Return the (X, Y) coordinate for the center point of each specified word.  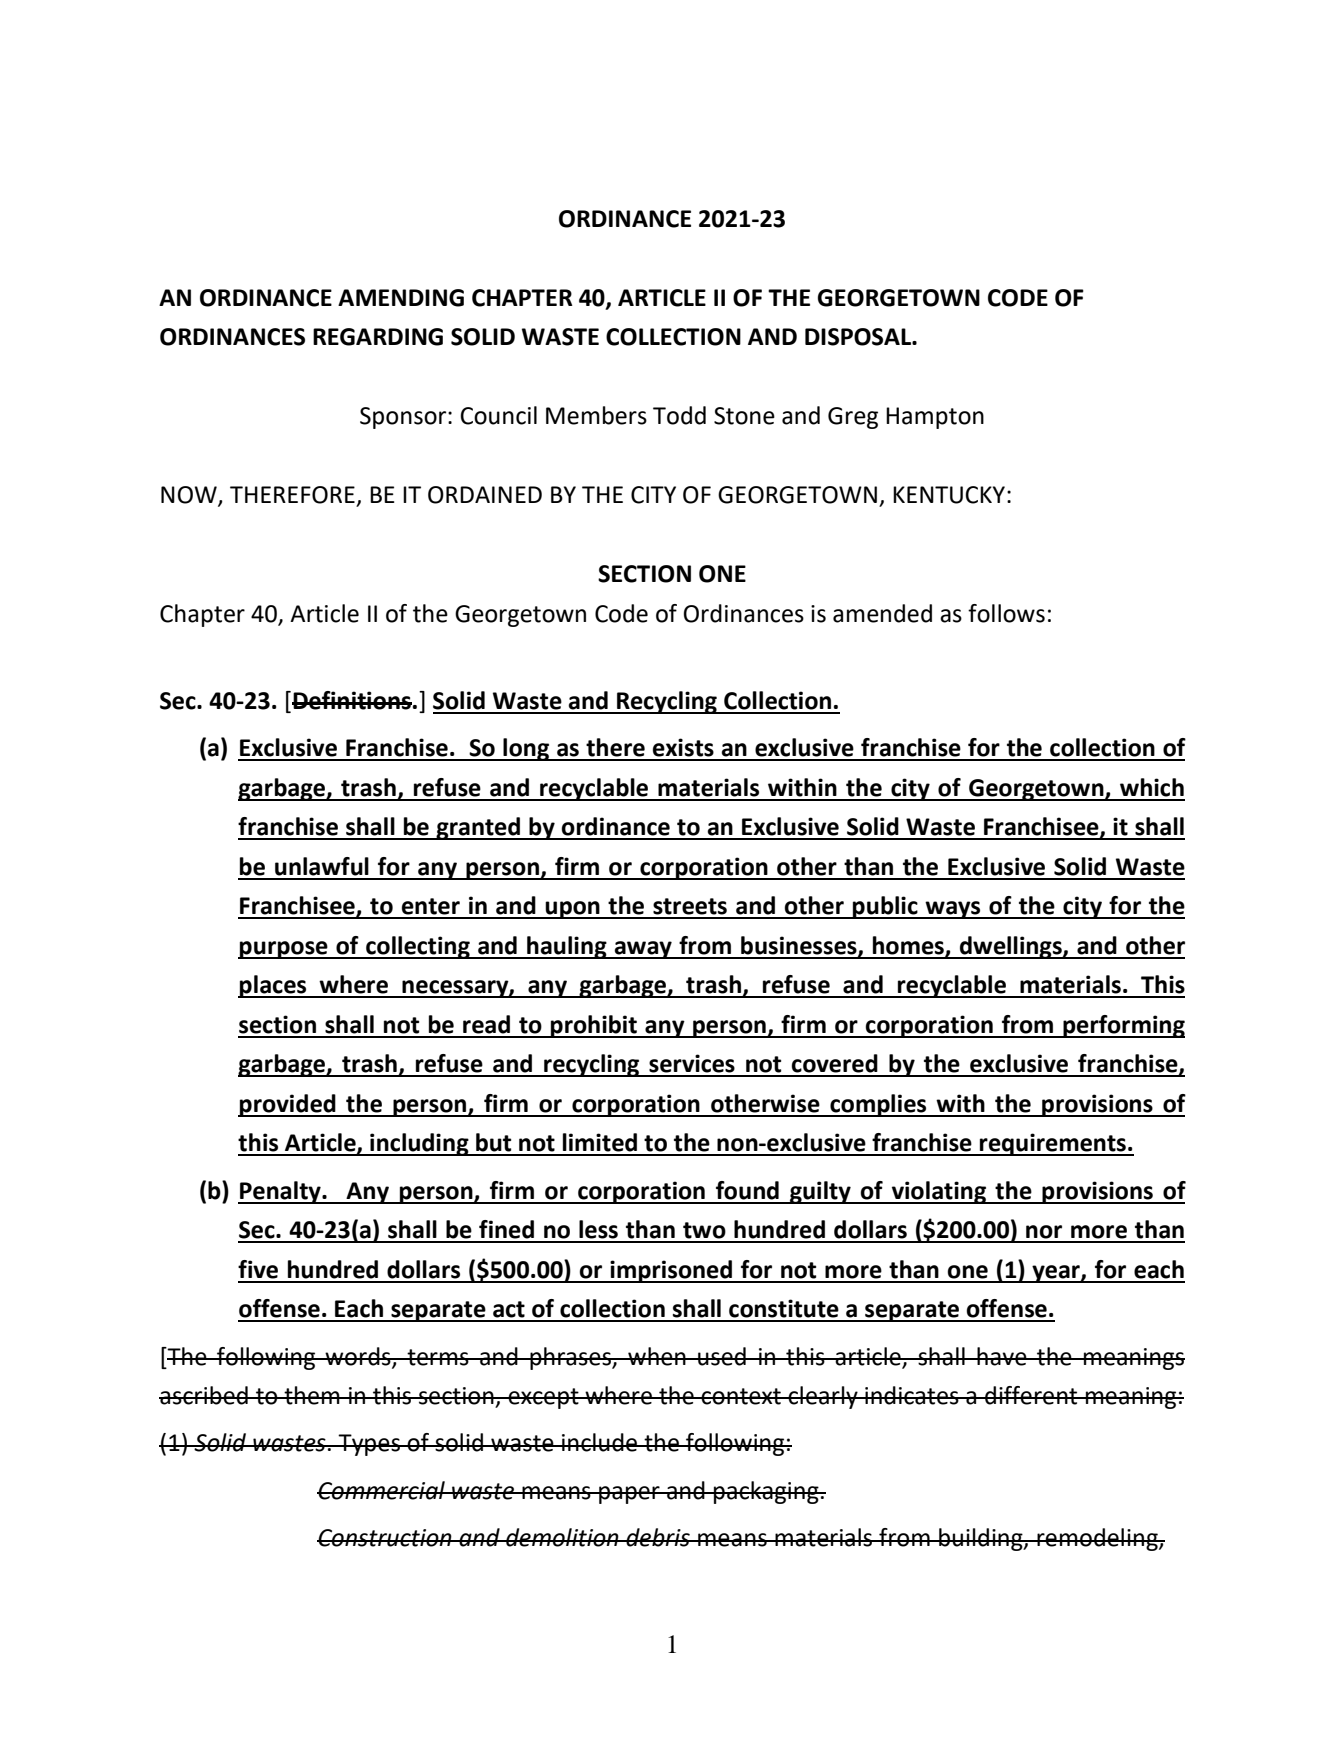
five (258, 1269)
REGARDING (378, 337)
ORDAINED (485, 495)
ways (953, 910)
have (1002, 1356)
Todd (679, 415)
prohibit (594, 1026)
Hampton (935, 418)
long (526, 749)
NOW (190, 496)
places (273, 986)
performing (1123, 1026)
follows (1006, 613)
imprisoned (671, 1271)
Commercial (382, 1490)
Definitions (352, 700)
